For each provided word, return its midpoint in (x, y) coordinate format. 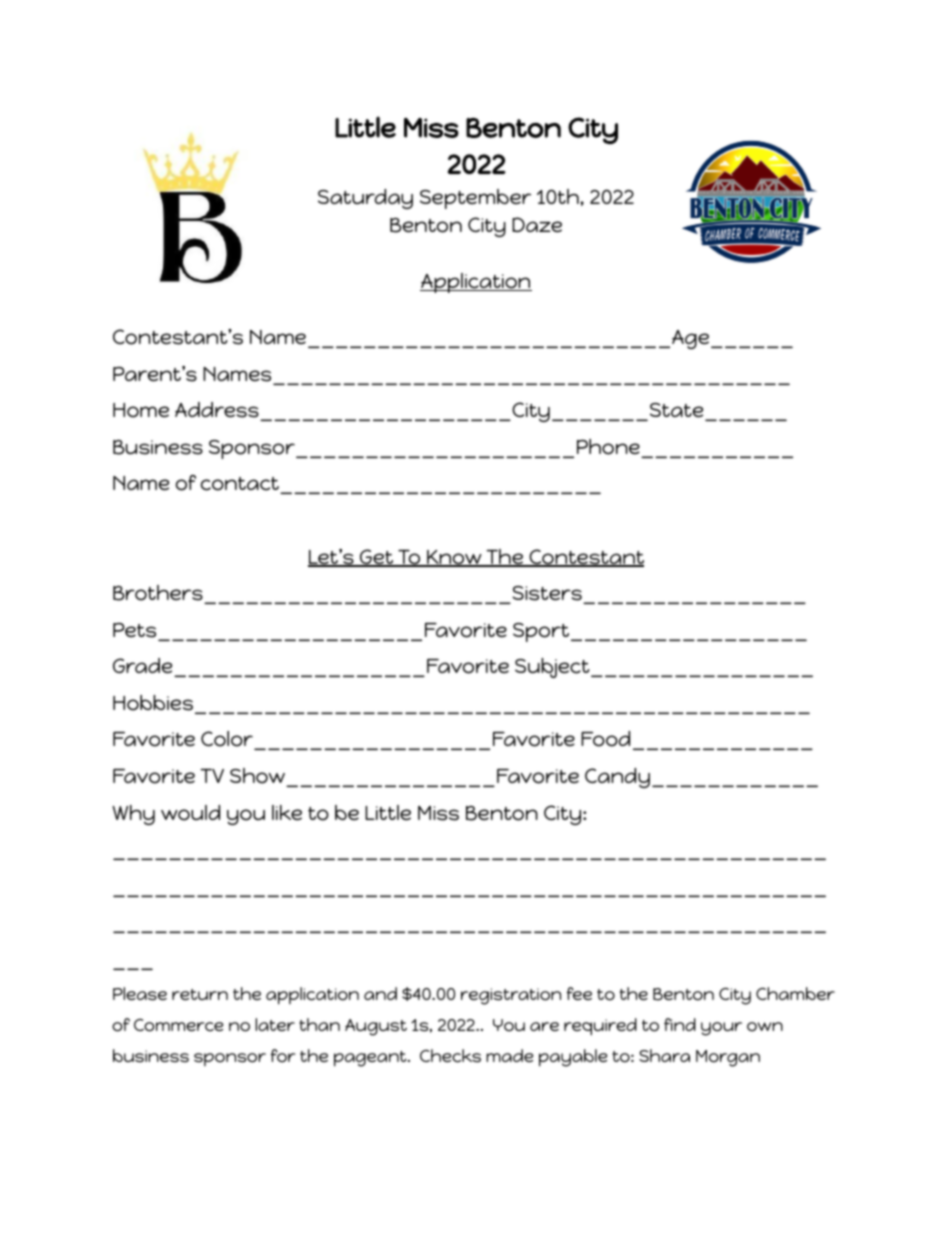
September (475, 199)
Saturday (365, 199)
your (721, 1029)
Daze (537, 224)
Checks (450, 1056)
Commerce (178, 1025)
